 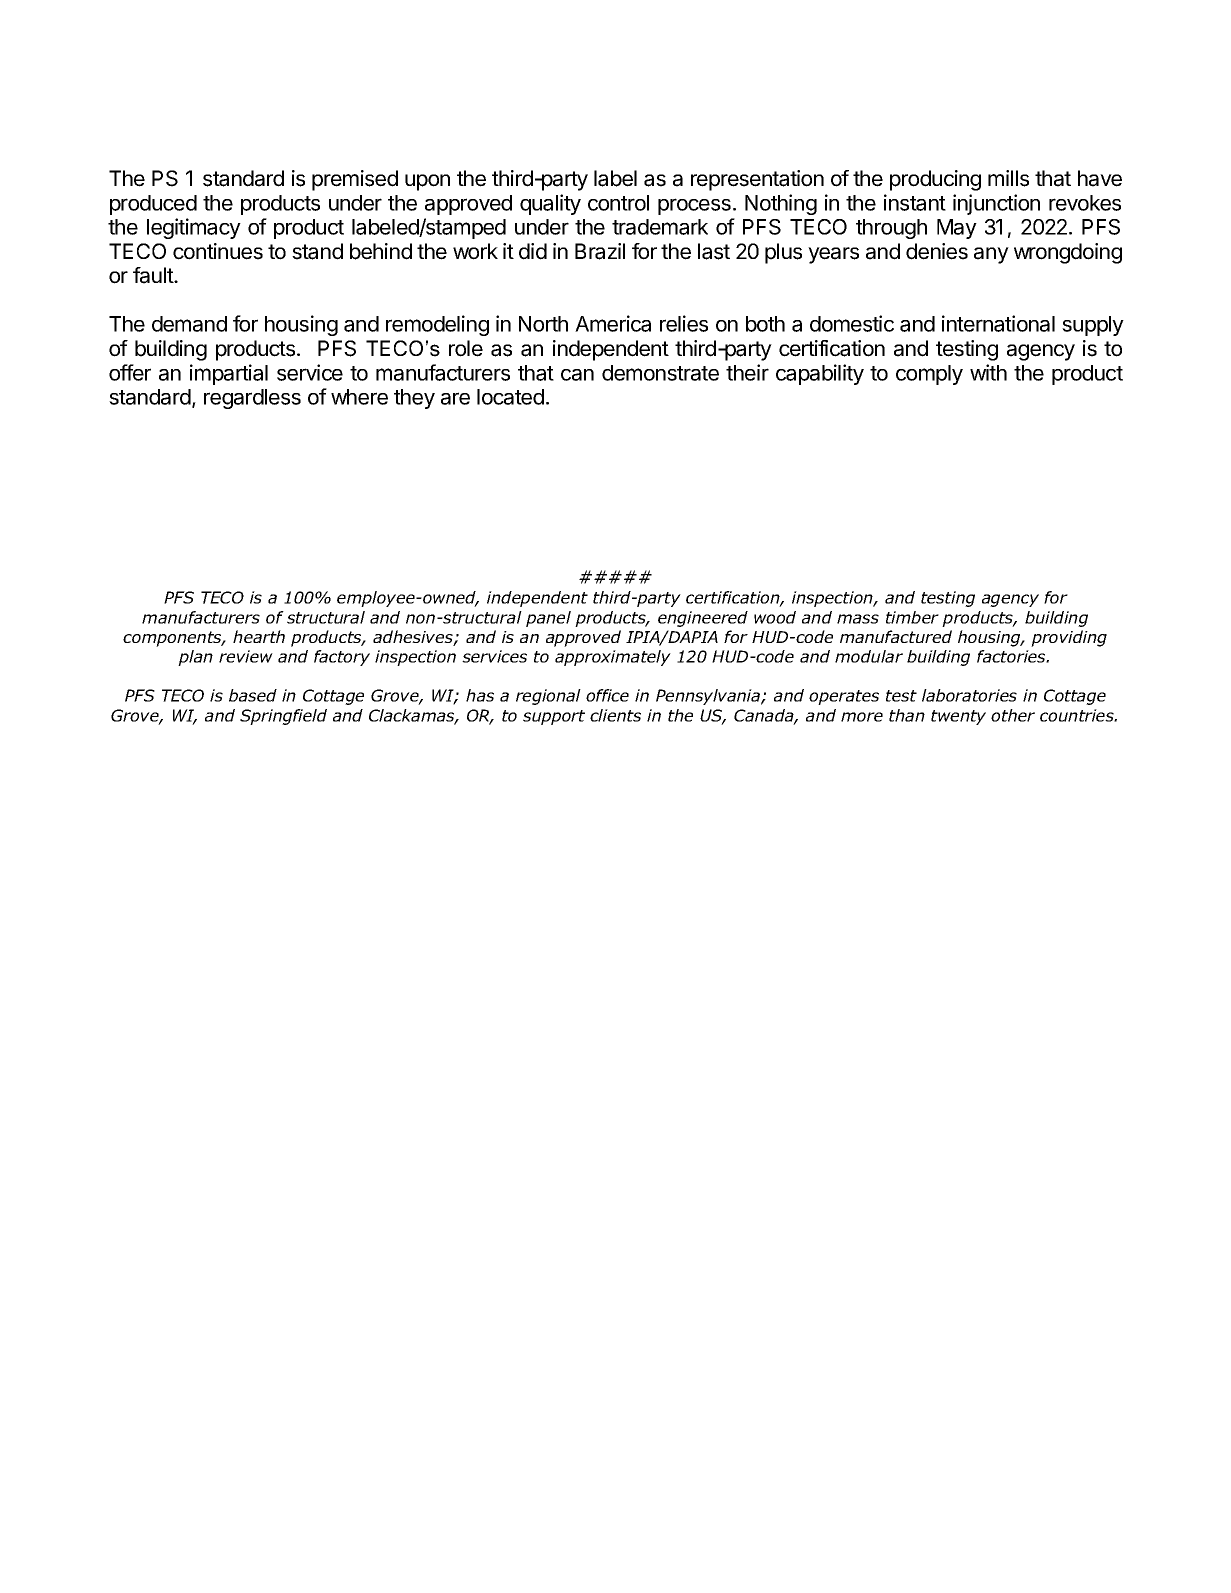 I want to click on office, so click(x=607, y=695).
